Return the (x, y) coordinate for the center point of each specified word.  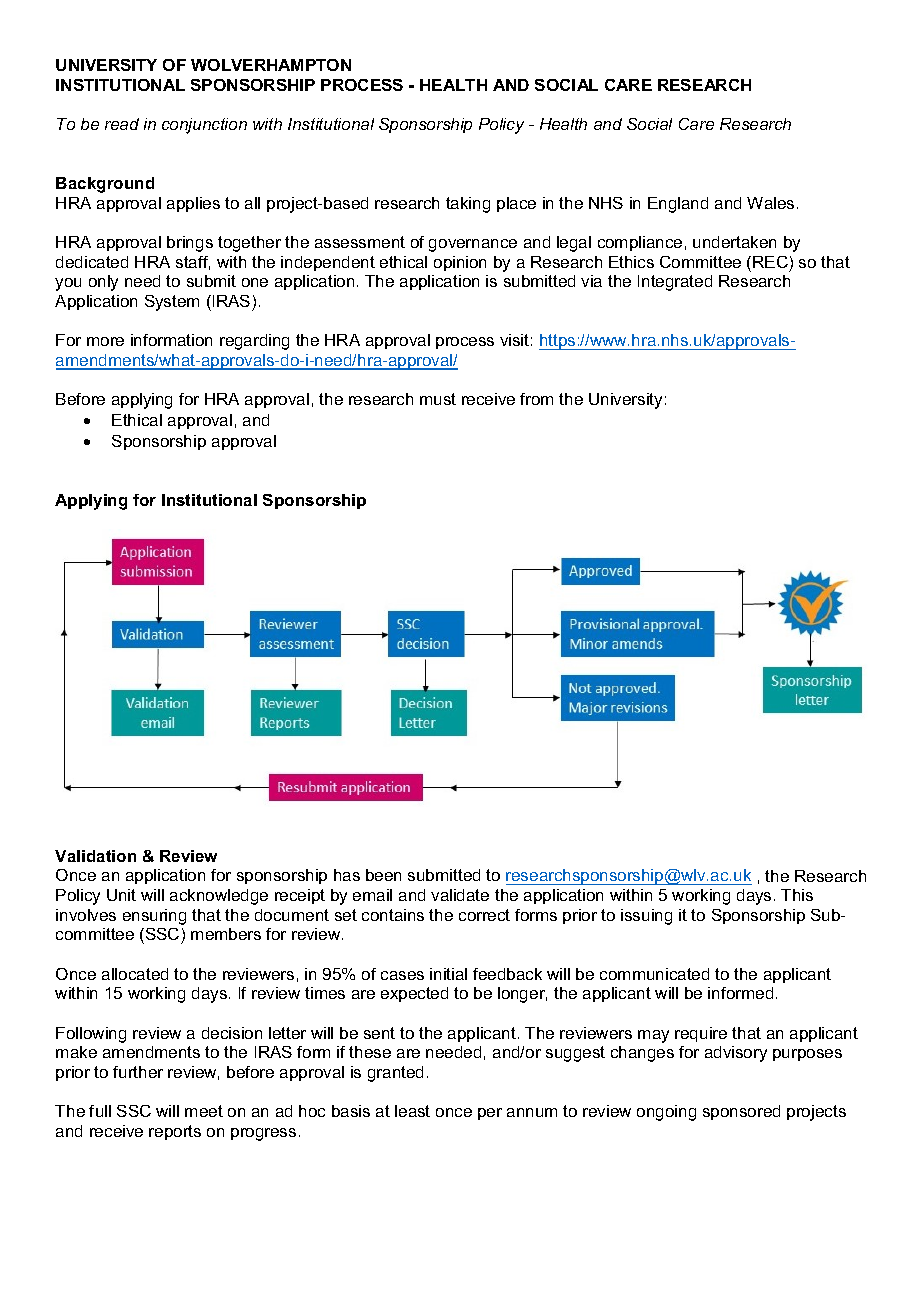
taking (468, 205)
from (536, 399)
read (122, 124)
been (383, 875)
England (678, 205)
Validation (95, 856)
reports (175, 1132)
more (105, 341)
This (797, 895)
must (438, 399)
